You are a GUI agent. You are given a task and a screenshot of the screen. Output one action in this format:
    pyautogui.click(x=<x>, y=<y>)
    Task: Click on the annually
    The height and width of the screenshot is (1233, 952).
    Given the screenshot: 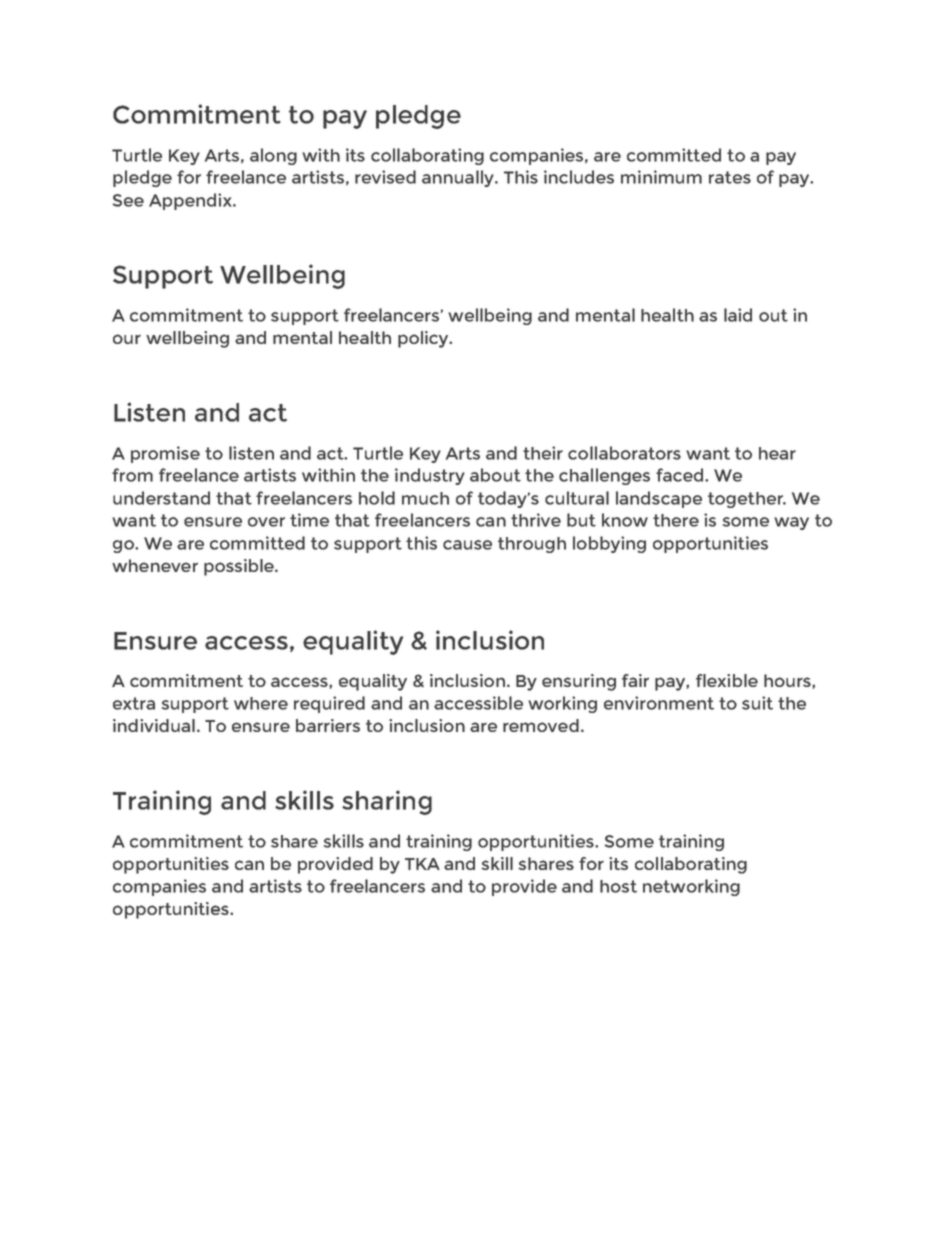 What is the action you would take?
    pyautogui.click(x=459, y=178)
